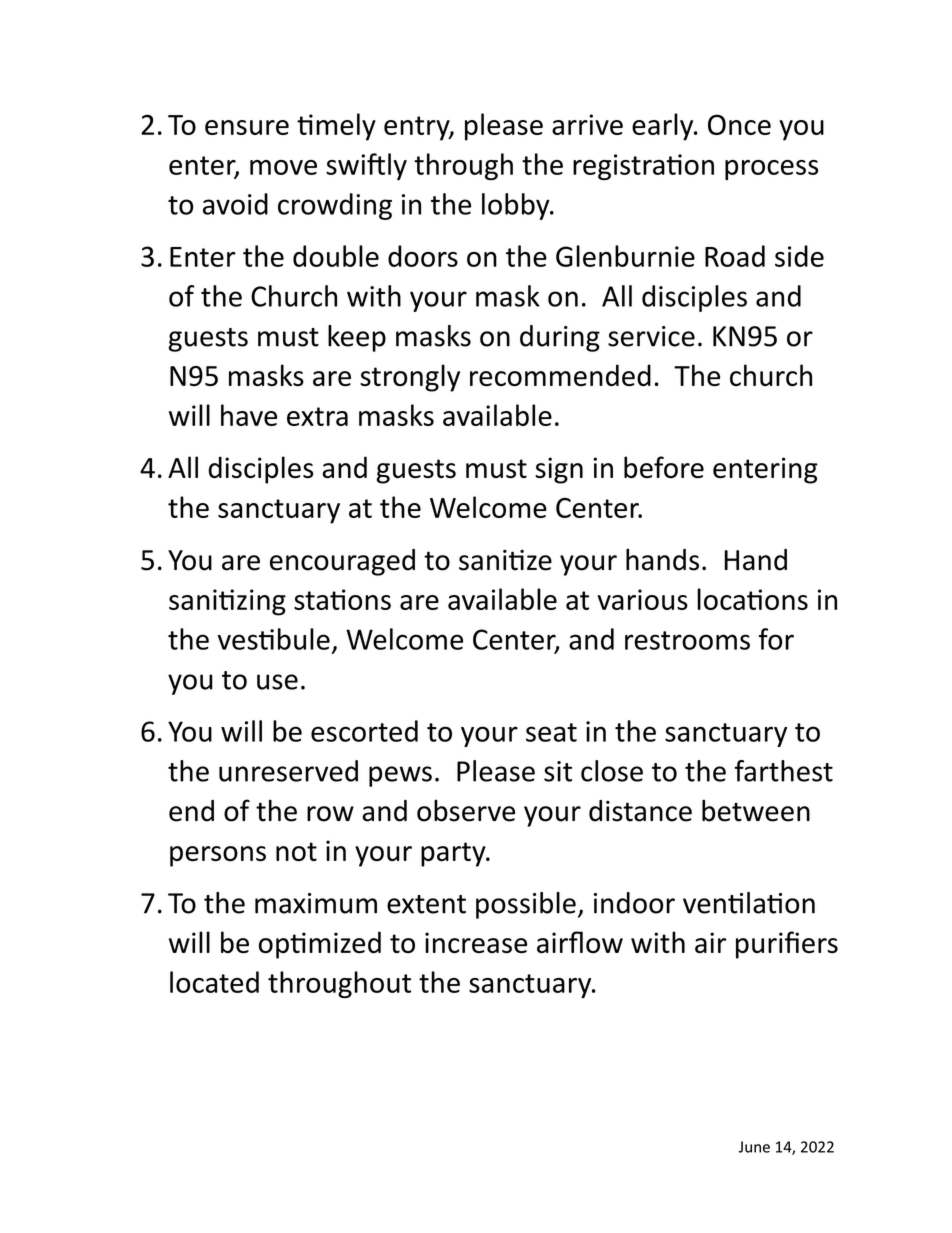 This screenshot has height=1233, width=952. I want to click on possible, so click(526, 905).
